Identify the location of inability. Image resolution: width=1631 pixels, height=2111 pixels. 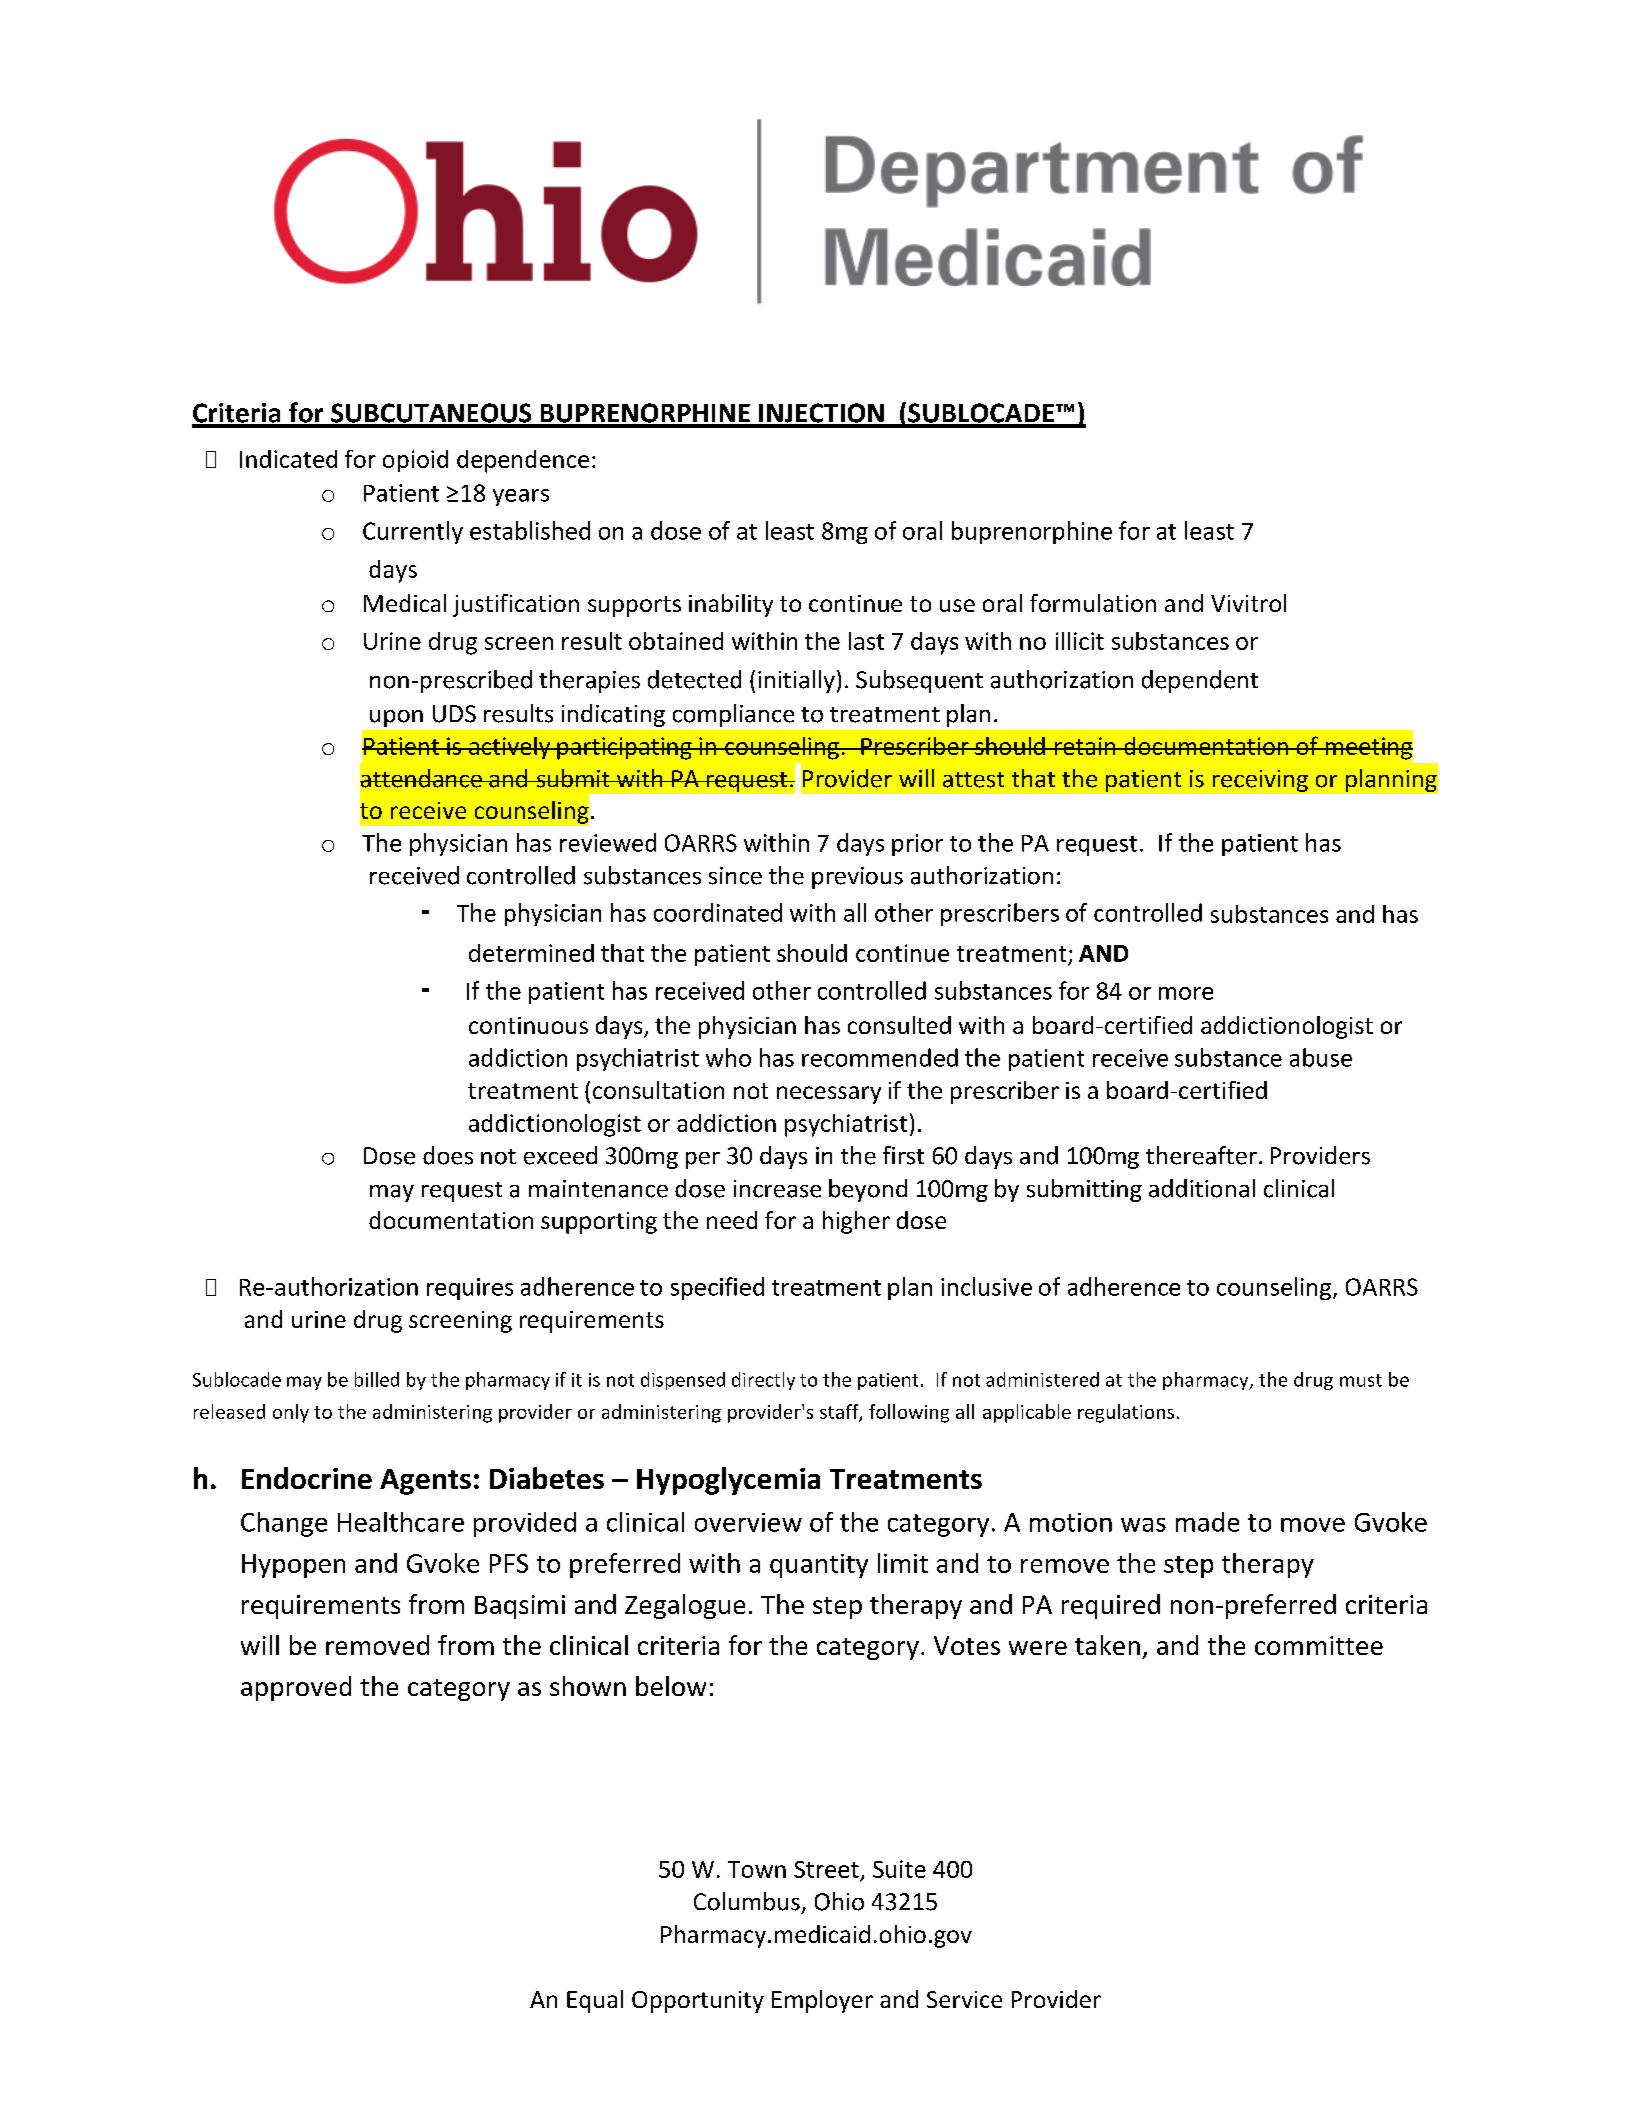
(731, 605).
